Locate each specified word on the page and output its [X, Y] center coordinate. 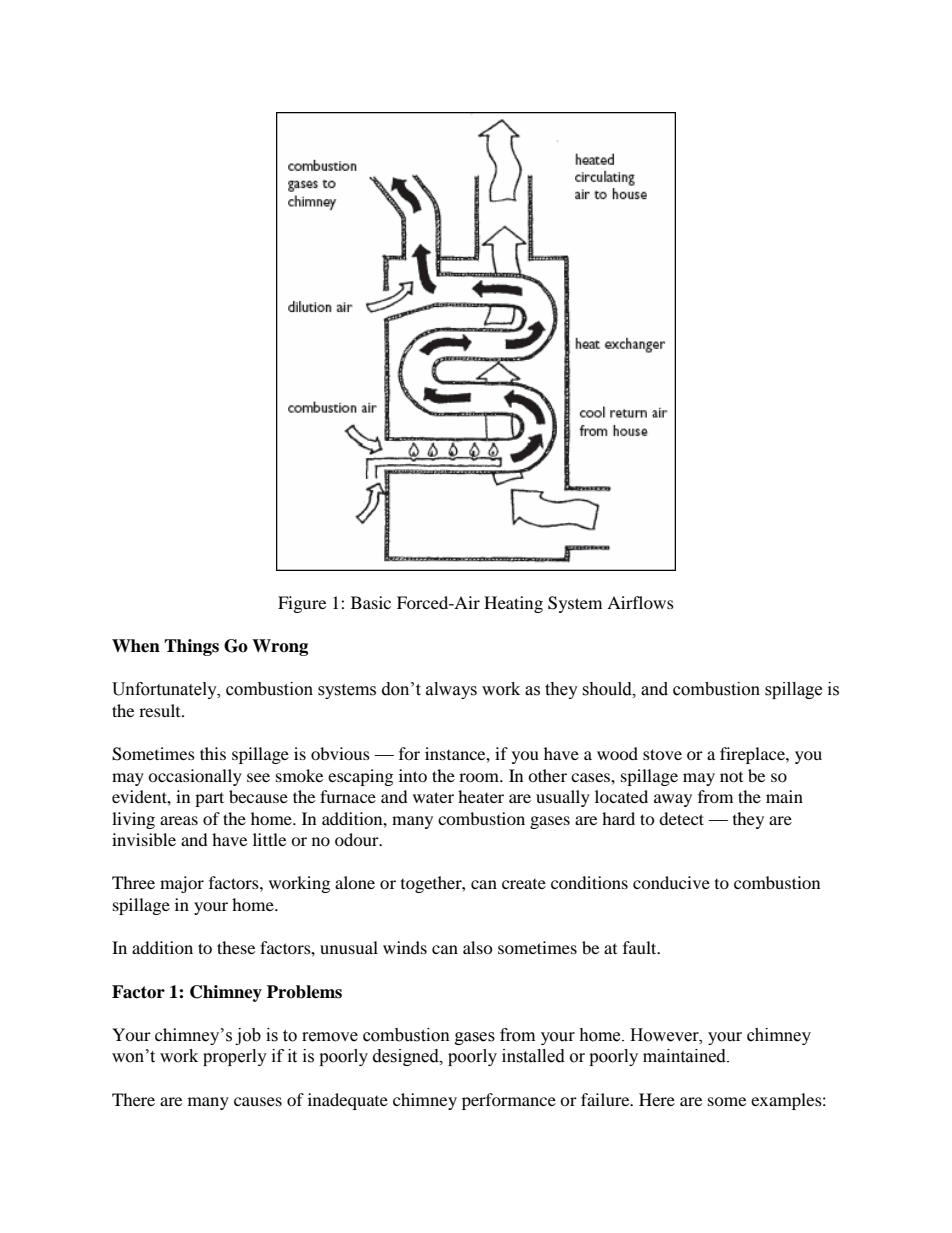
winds [405, 947]
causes [258, 1101]
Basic [371, 602]
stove [662, 754]
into [413, 775]
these [236, 947]
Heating [513, 604]
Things [191, 647]
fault [641, 947]
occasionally [195, 777]
